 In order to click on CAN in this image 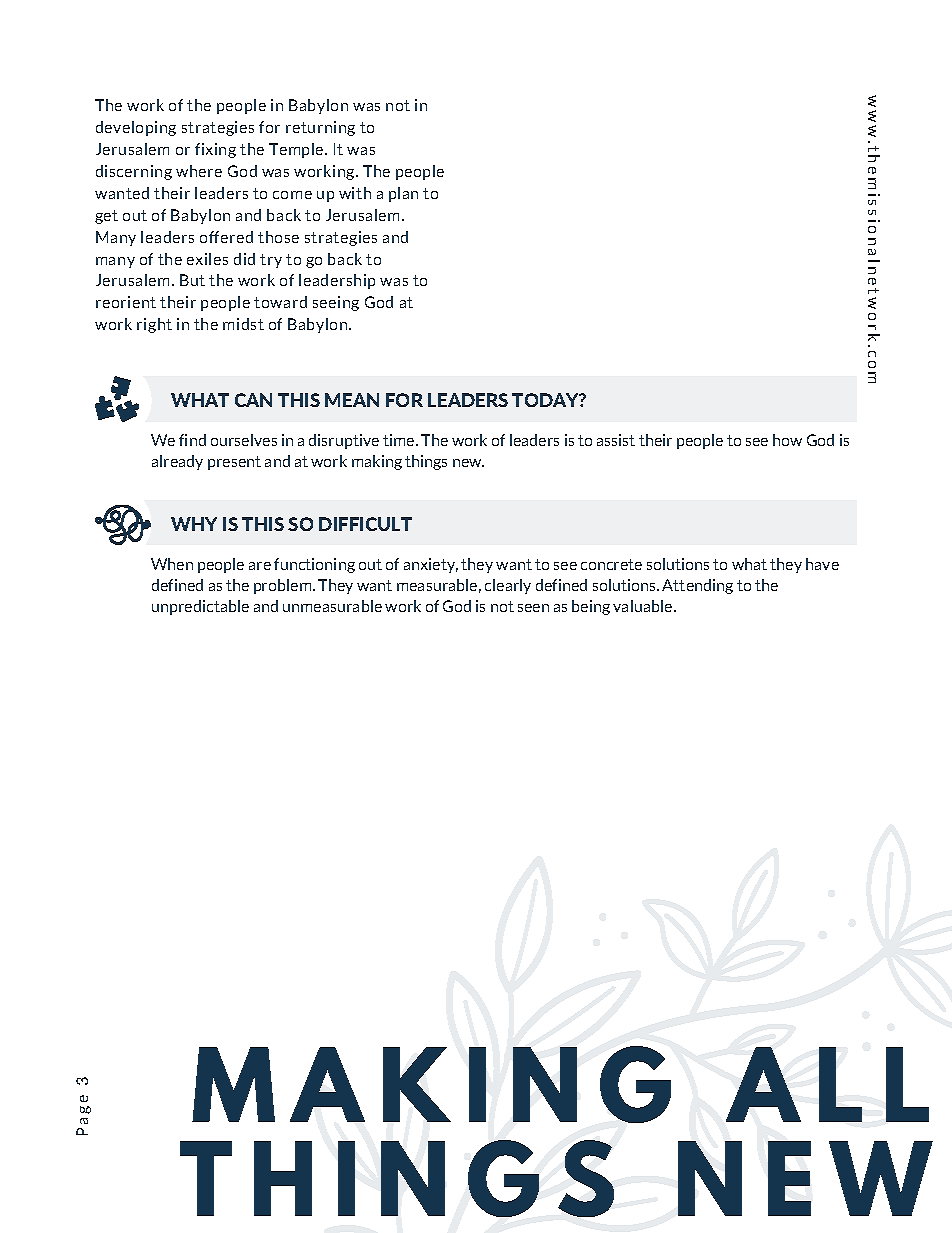, I will do `click(253, 400)`.
